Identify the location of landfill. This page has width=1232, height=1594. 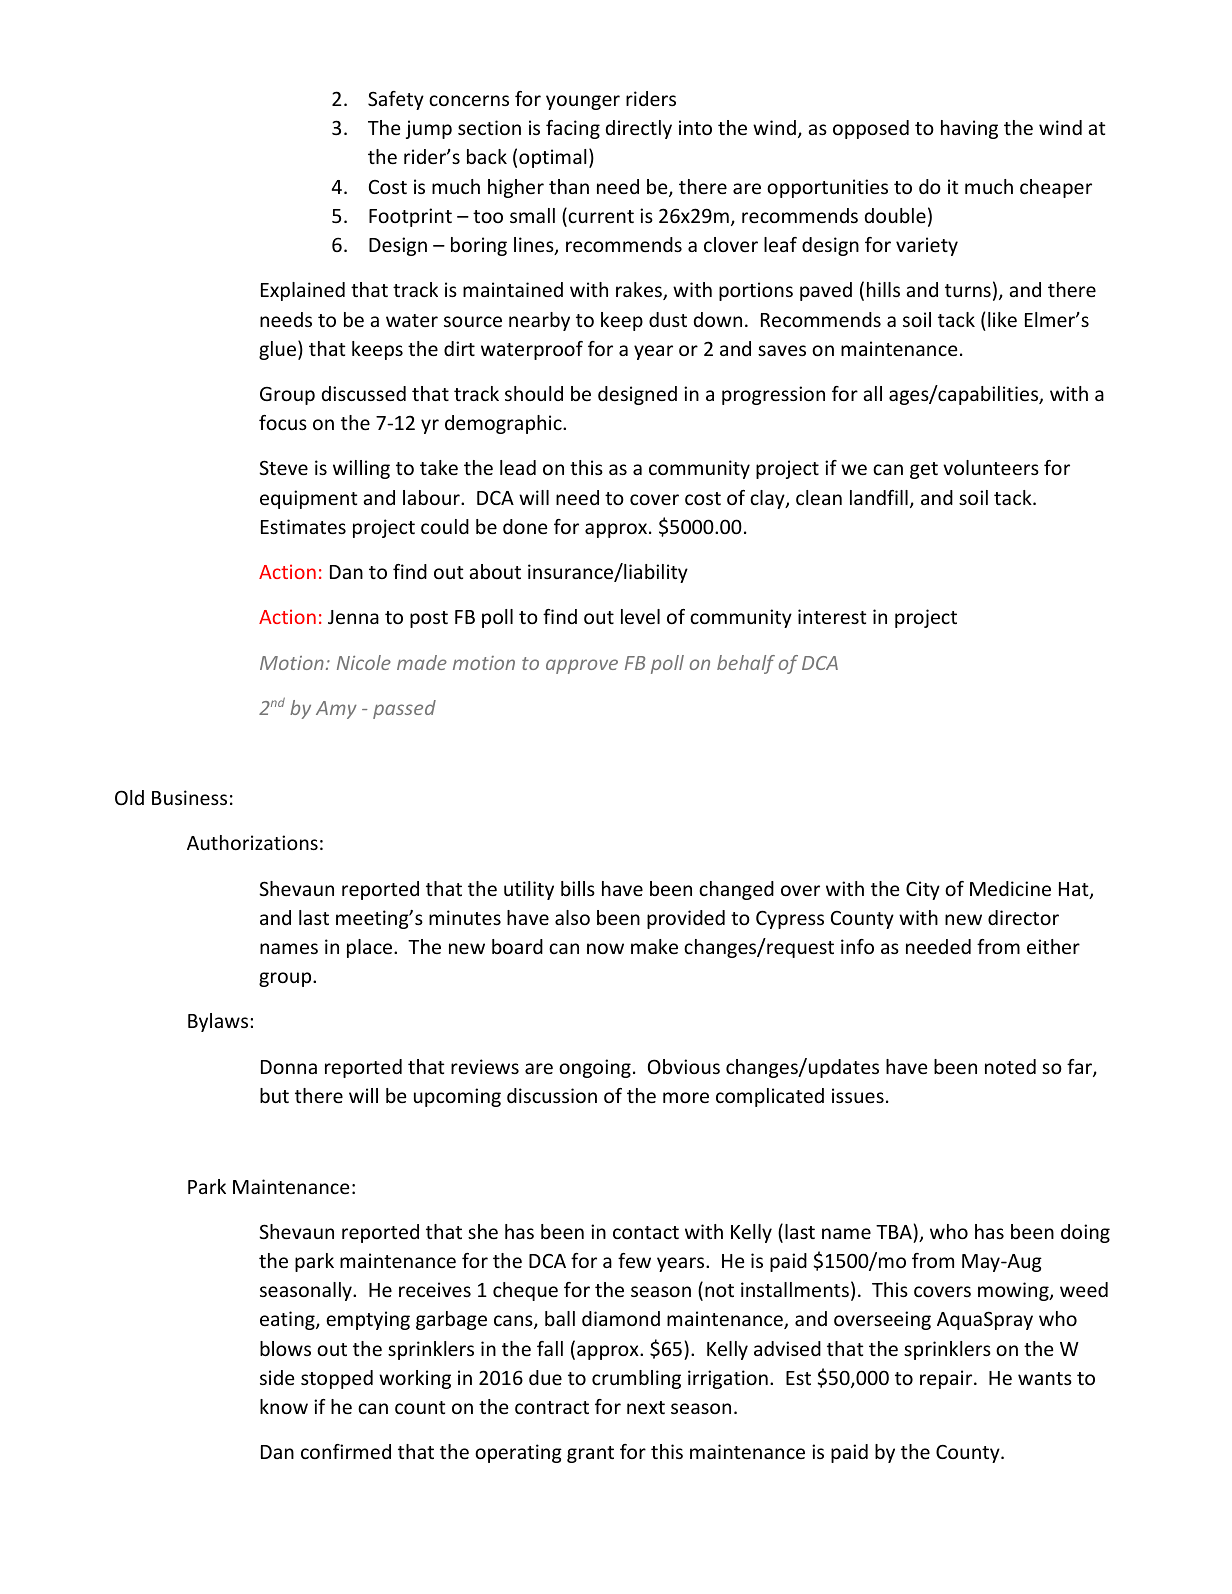
(879, 497).
